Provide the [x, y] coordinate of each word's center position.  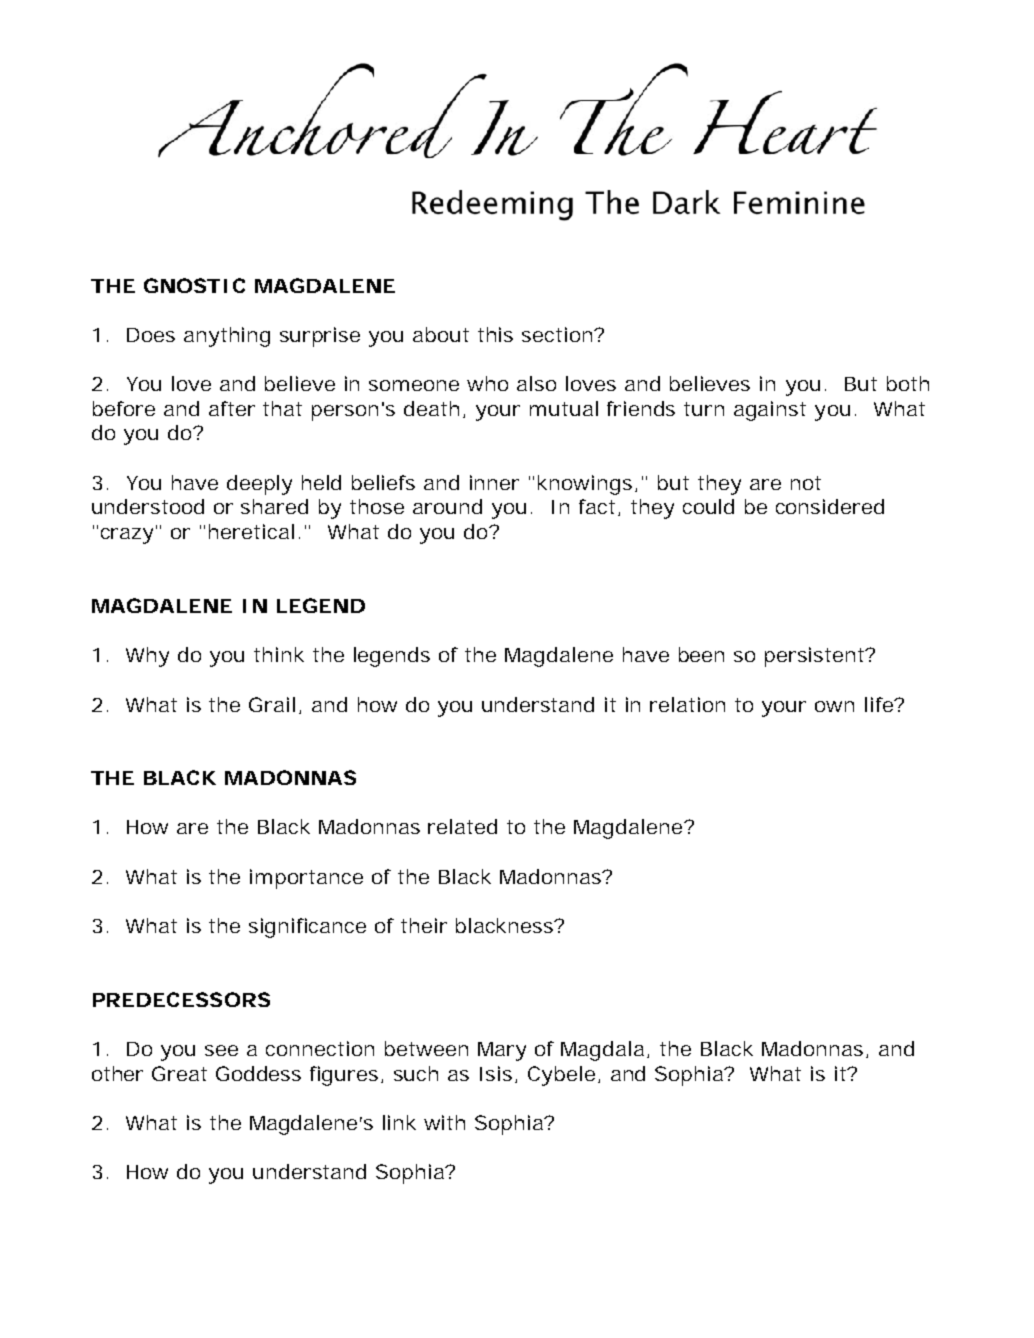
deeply [259, 485]
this [495, 334]
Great [179, 1073]
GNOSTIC [194, 285]
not [806, 483]
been [701, 654]
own [834, 706]
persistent [817, 657]
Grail [272, 704]
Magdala [602, 1051]
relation [687, 704]
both [908, 383]
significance [307, 928]
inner [494, 482]
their [424, 925]
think [279, 654]
